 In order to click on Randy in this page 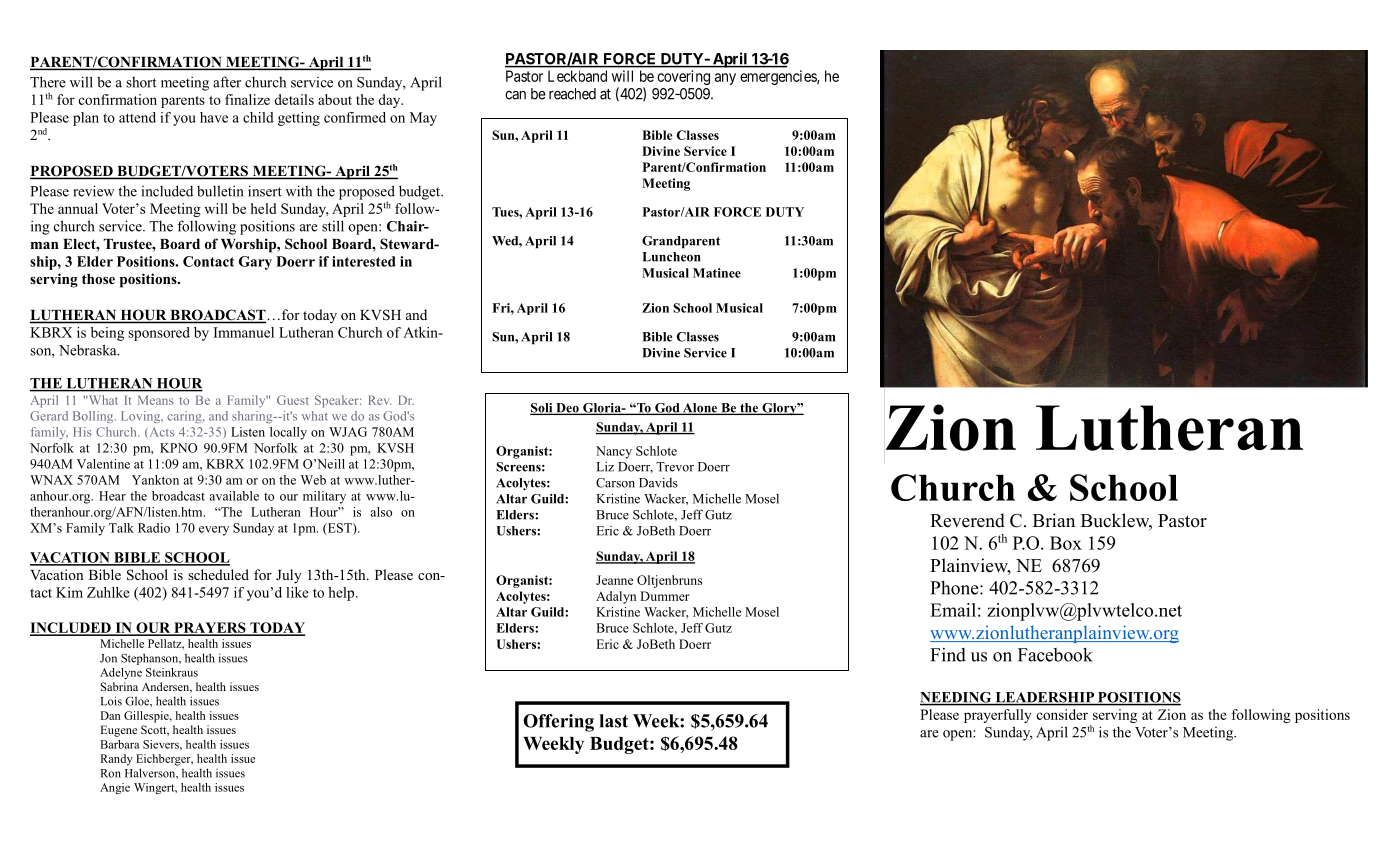, I will do `click(116, 760)`.
